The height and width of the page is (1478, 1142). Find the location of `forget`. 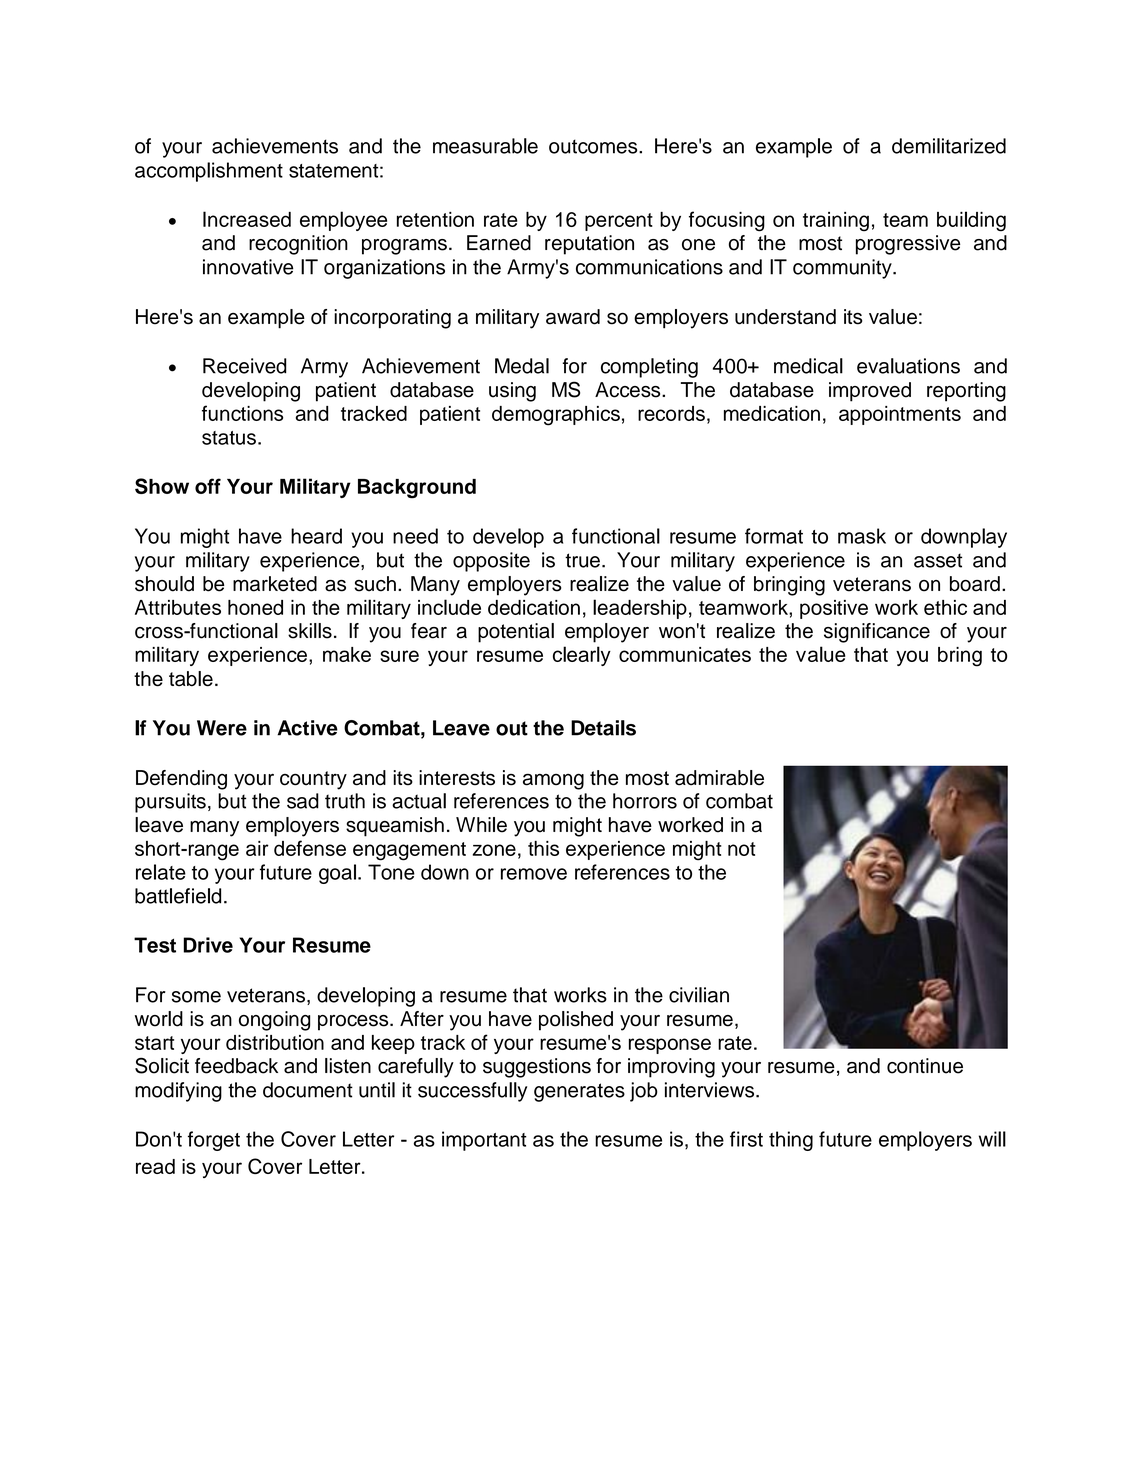

forget is located at coordinates (214, 1141).
